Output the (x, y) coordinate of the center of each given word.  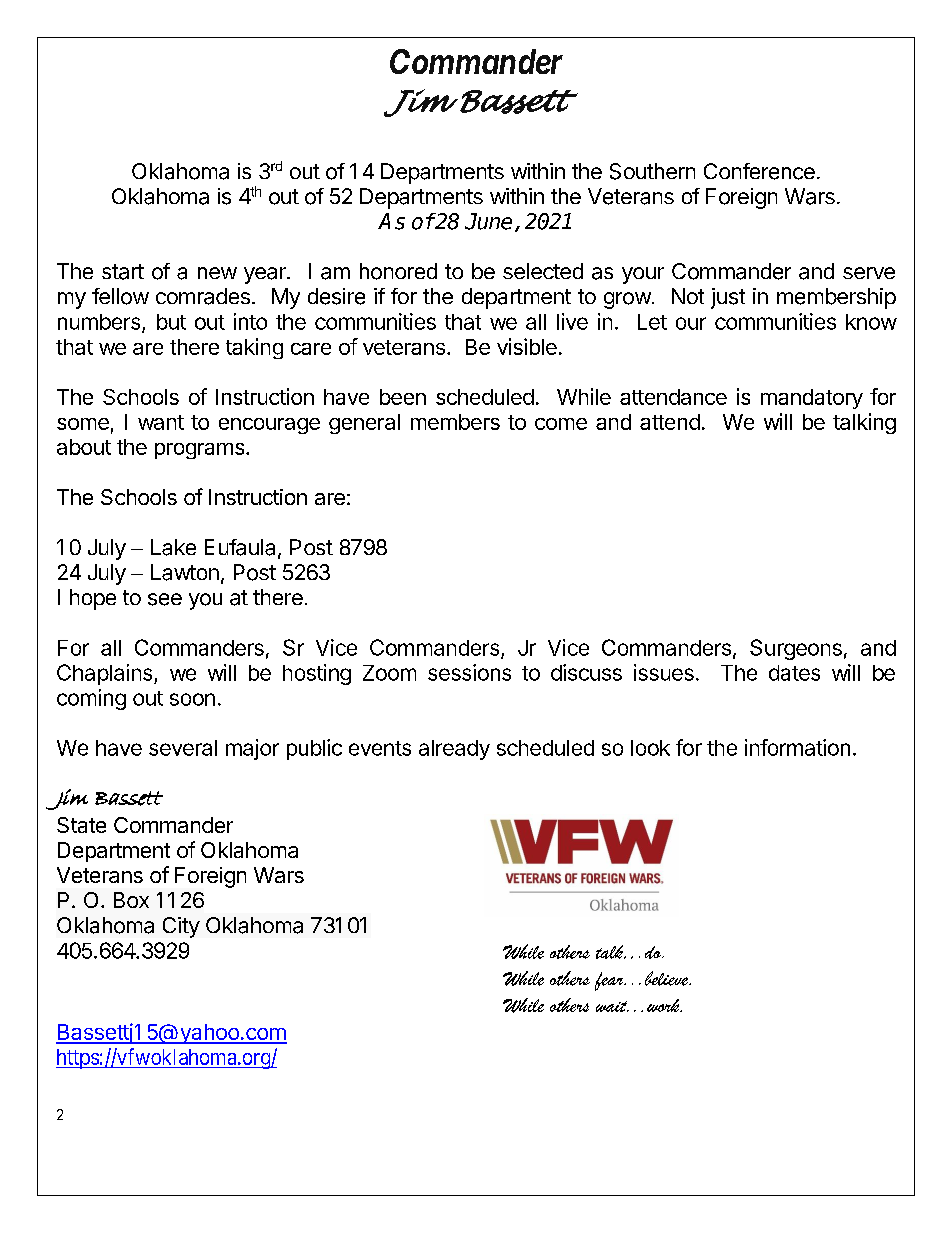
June (488, 221)
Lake (173, 547)
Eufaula (240, 547)
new (217, 273)
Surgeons (796, 649)
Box (131, 900)
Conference (759, 171)
